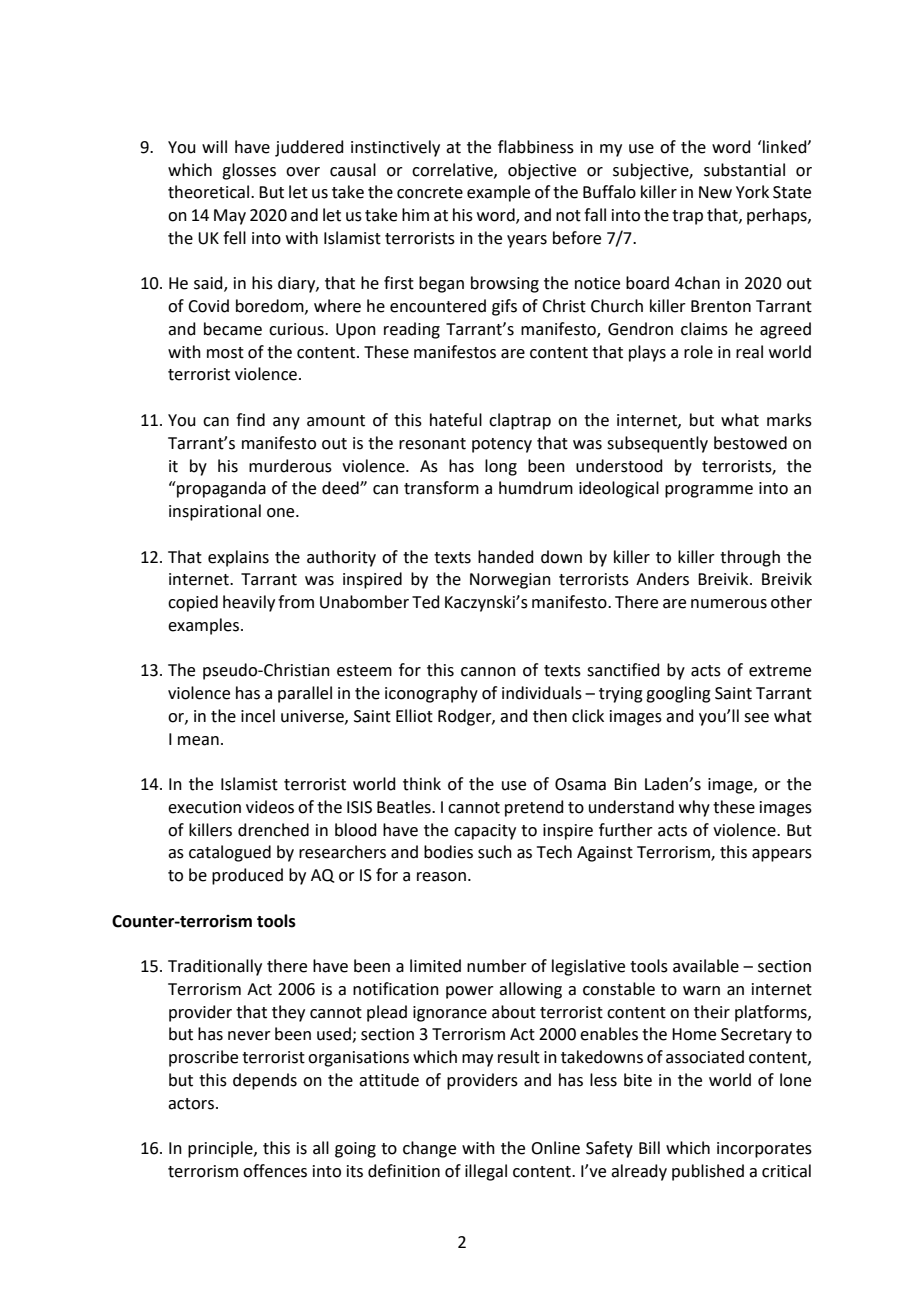 The width and height of the page is (924, 1308). Describe the element at coordinates (780, 671) in the page. I see `extreme` at that location.
